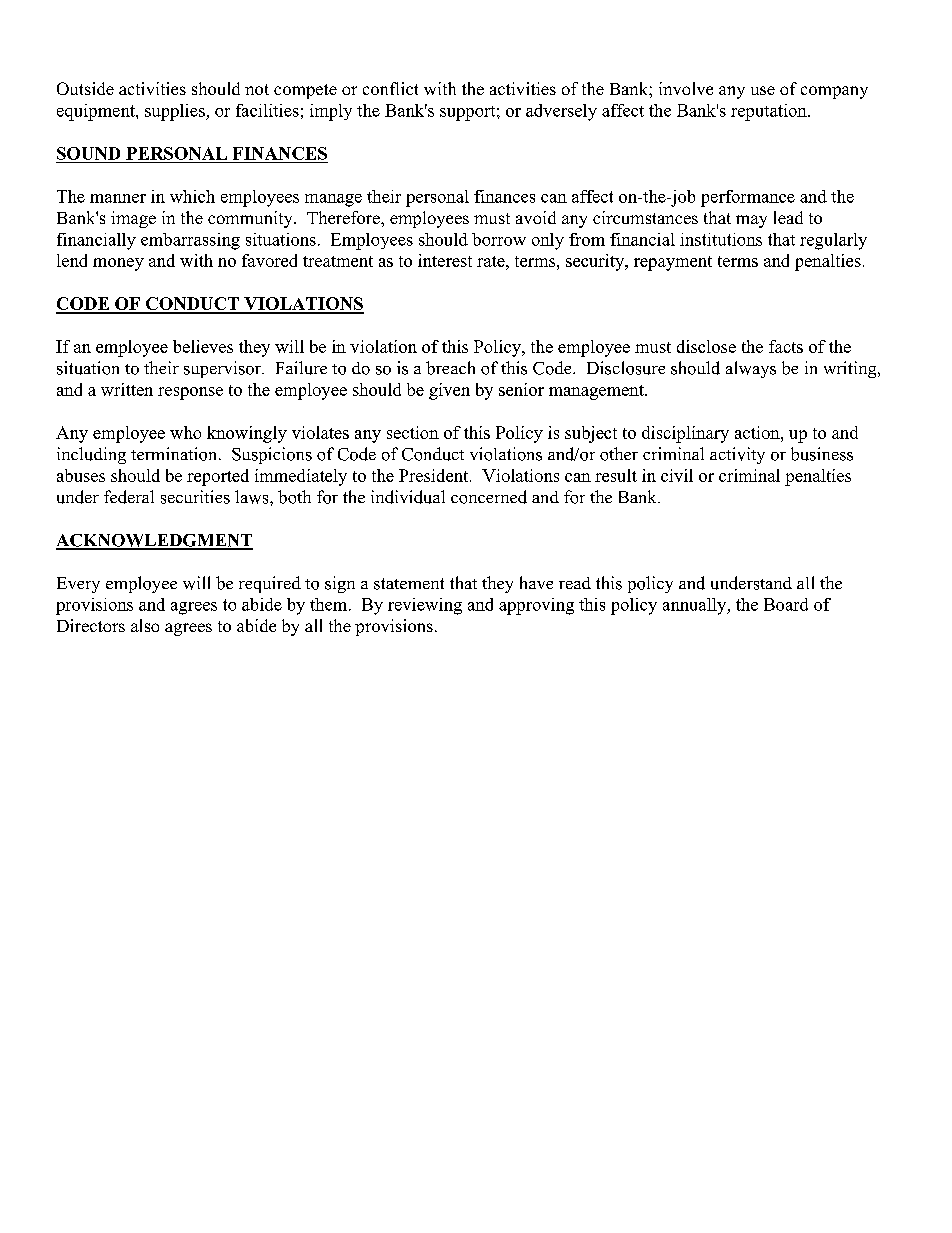 The image size is (952, 1233). I want to click on who, so click(185, 432).
